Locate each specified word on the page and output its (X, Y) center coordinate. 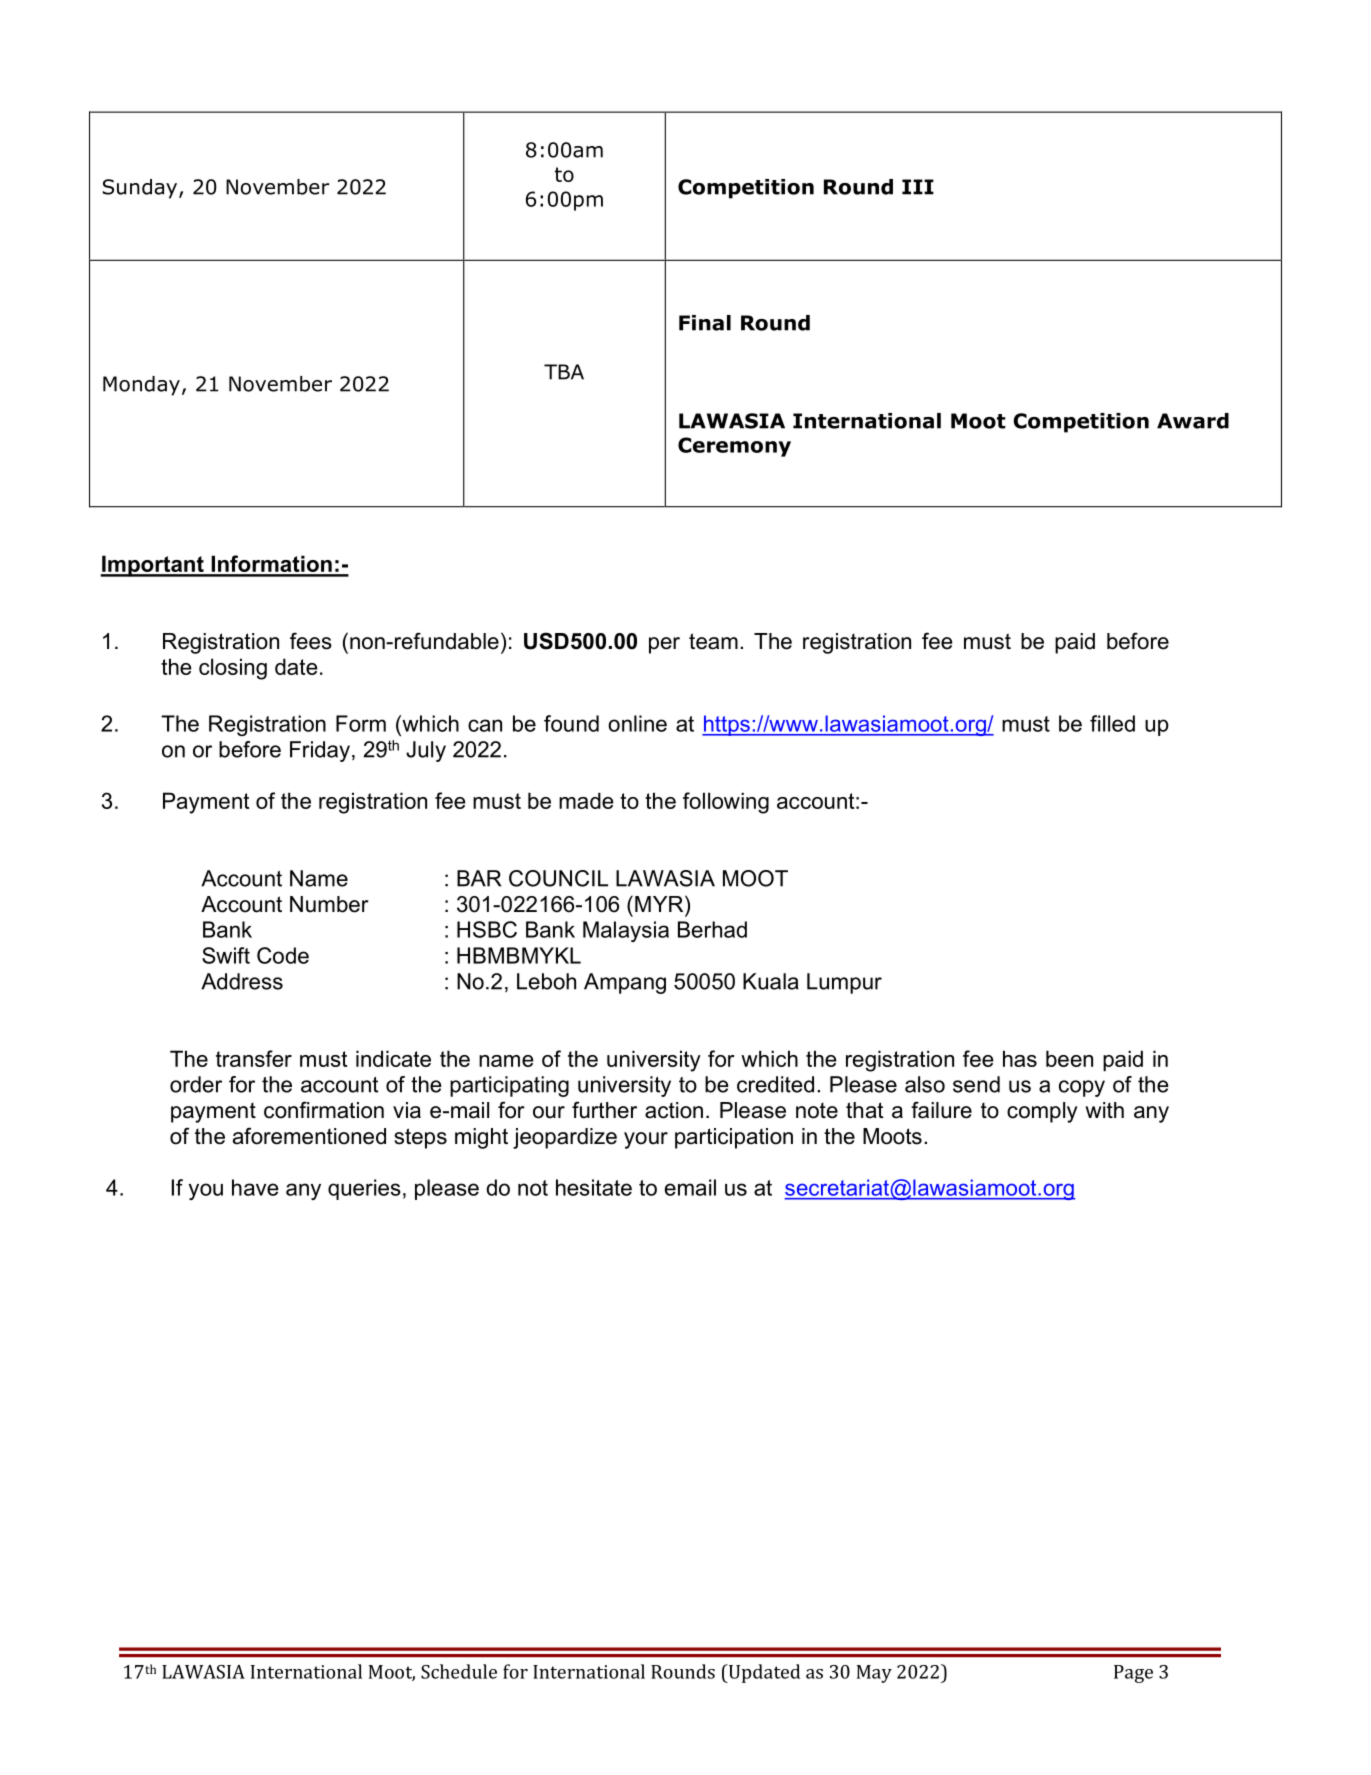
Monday (141, 386)
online (637, 723)
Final (705, 323)
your (646, 1140)
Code (283, 955)
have (255, 1187)
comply (1042, 1112)
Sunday (141, 189)
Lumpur (844, 983)
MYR (660, 903)
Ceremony (734, 447)
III (918, 187)
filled (1112, 723)
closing (233, 669)
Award (1193, 421)
